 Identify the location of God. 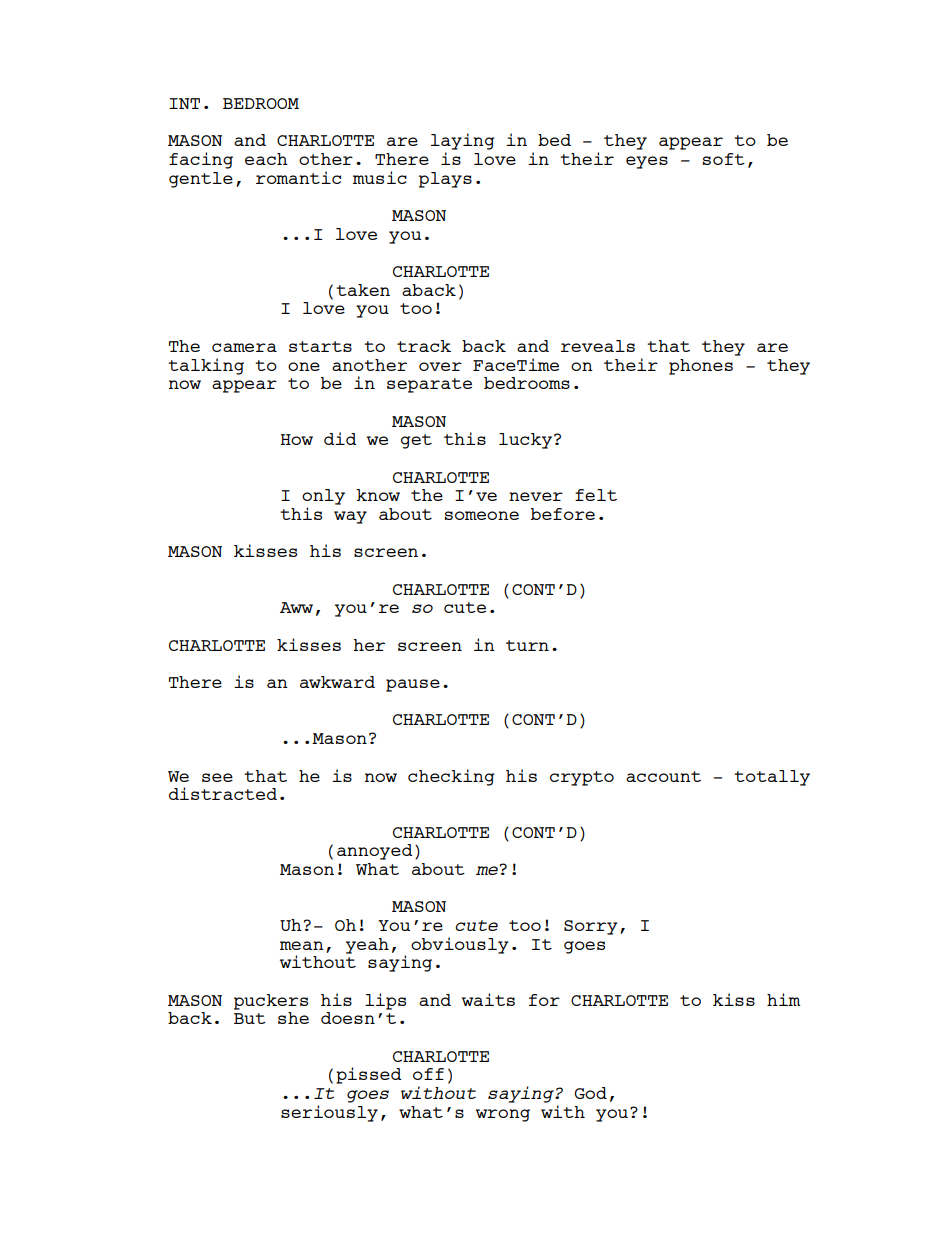
(590, 1093).
